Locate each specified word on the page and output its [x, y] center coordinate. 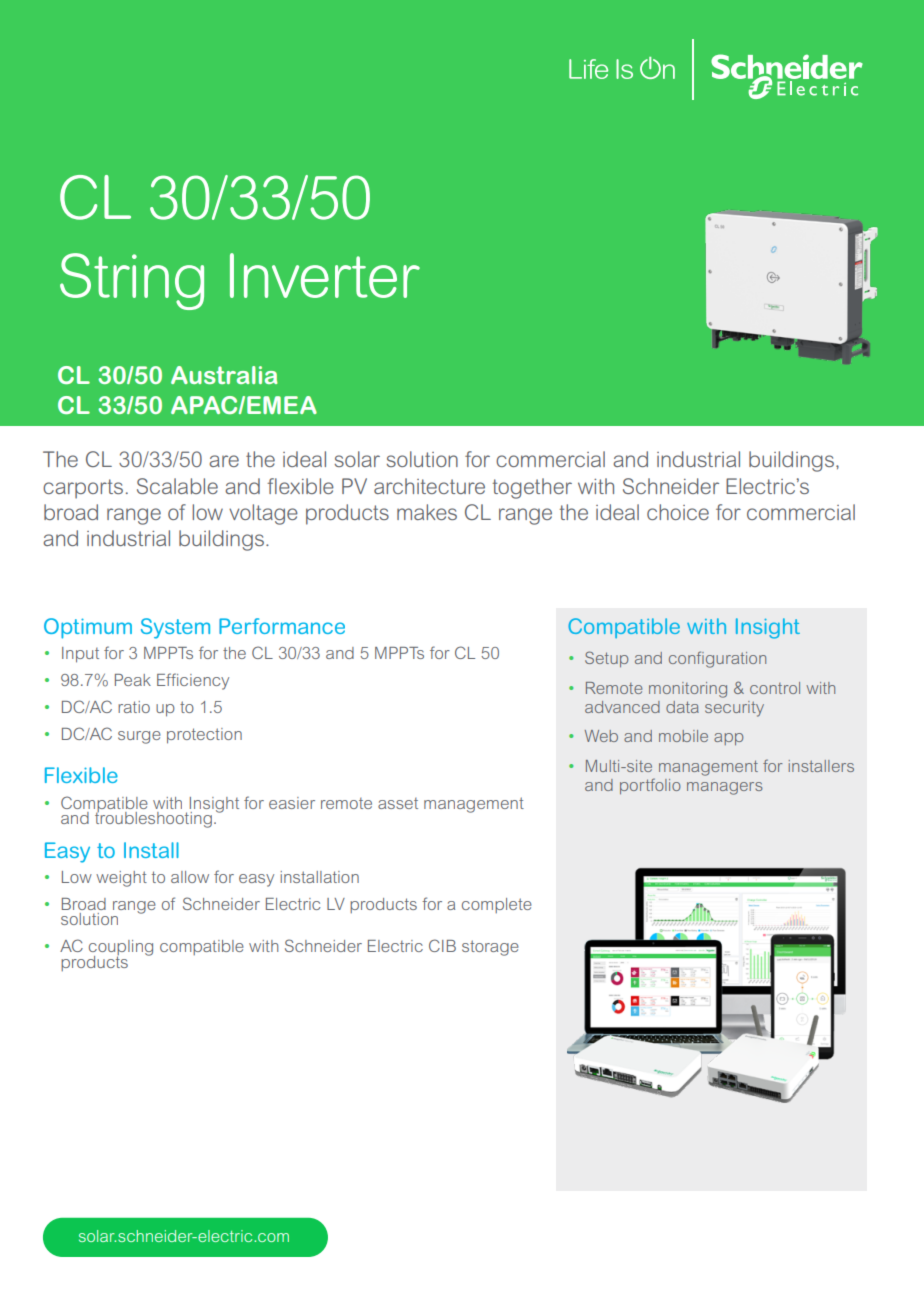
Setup [606, 659]
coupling [121, 949]
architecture [429, 486]
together [532, 488]
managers [725, 788]
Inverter [325, 275]
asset [398, 803]
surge [139, 737]
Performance [282, 626]
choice [678, 512]
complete [497, 905]
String [132, 281]
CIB [442, 945]
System [175, 628]
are [224, 461]
